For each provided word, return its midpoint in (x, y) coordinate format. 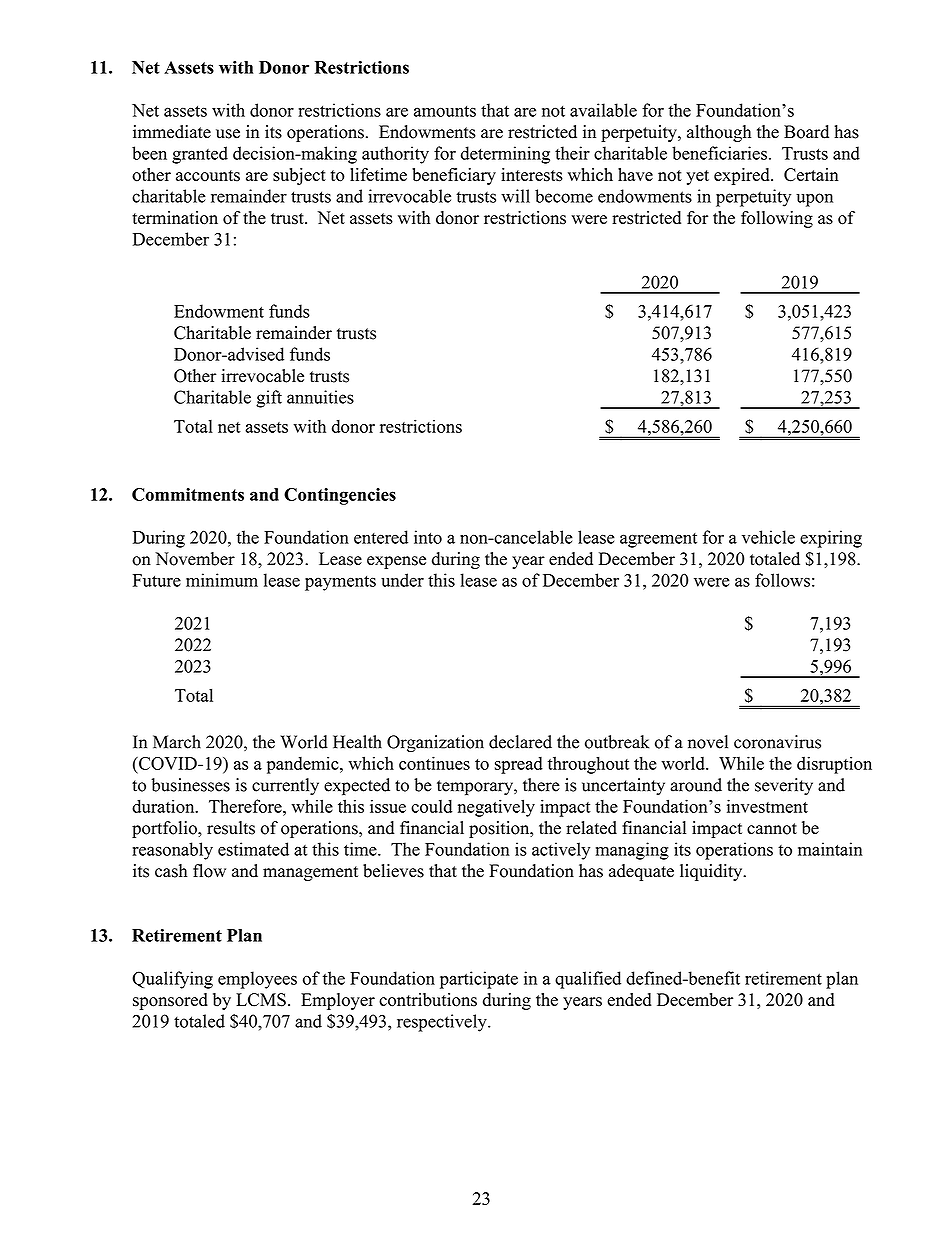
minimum (222, 580)
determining (505, 155)
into (428, 537)
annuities (320, 397)
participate (479, 980)
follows (782, 580)
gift (269, 399)
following (777, 219)
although (719, 133)
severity (784, 786)
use (228, 134)
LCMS (261, 1000)
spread (519, 765)
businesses (190, 785)
